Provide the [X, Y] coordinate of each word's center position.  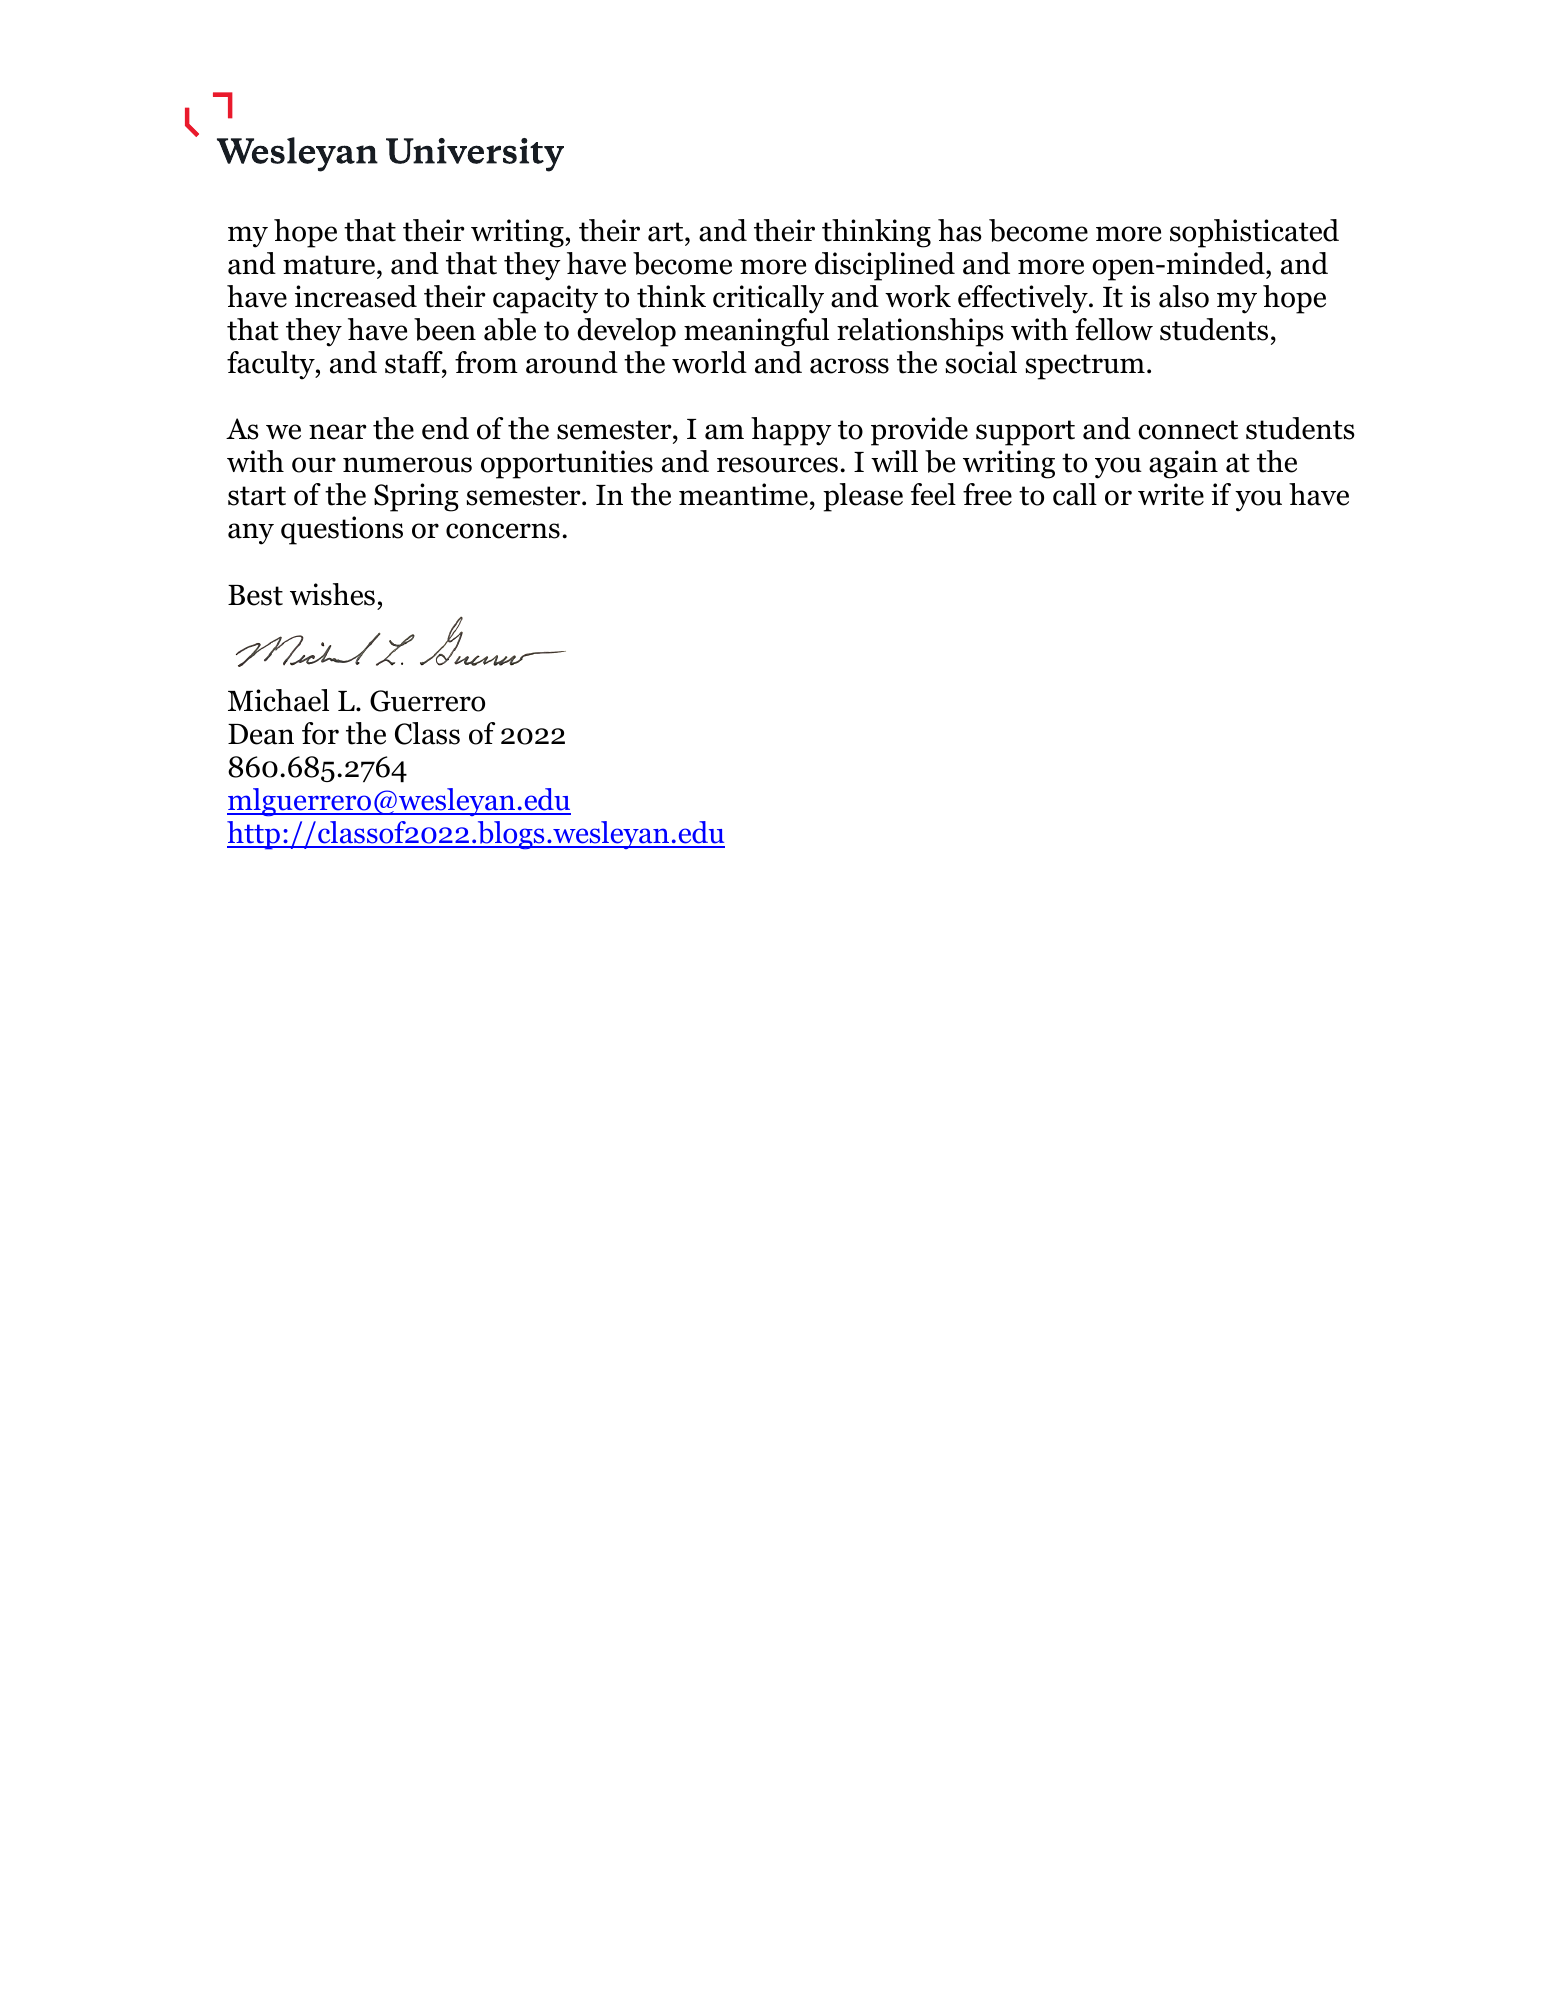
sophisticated [1254, 233]
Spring [416, 497]
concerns [503, 531]
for [320, 733]
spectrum [1085, 367]
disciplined [885, 266]
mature [330, 265]
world [709, 362]
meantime [743, 494]
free [987, 494]
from [486, 362]
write [1171, 494]
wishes [332, 594]
